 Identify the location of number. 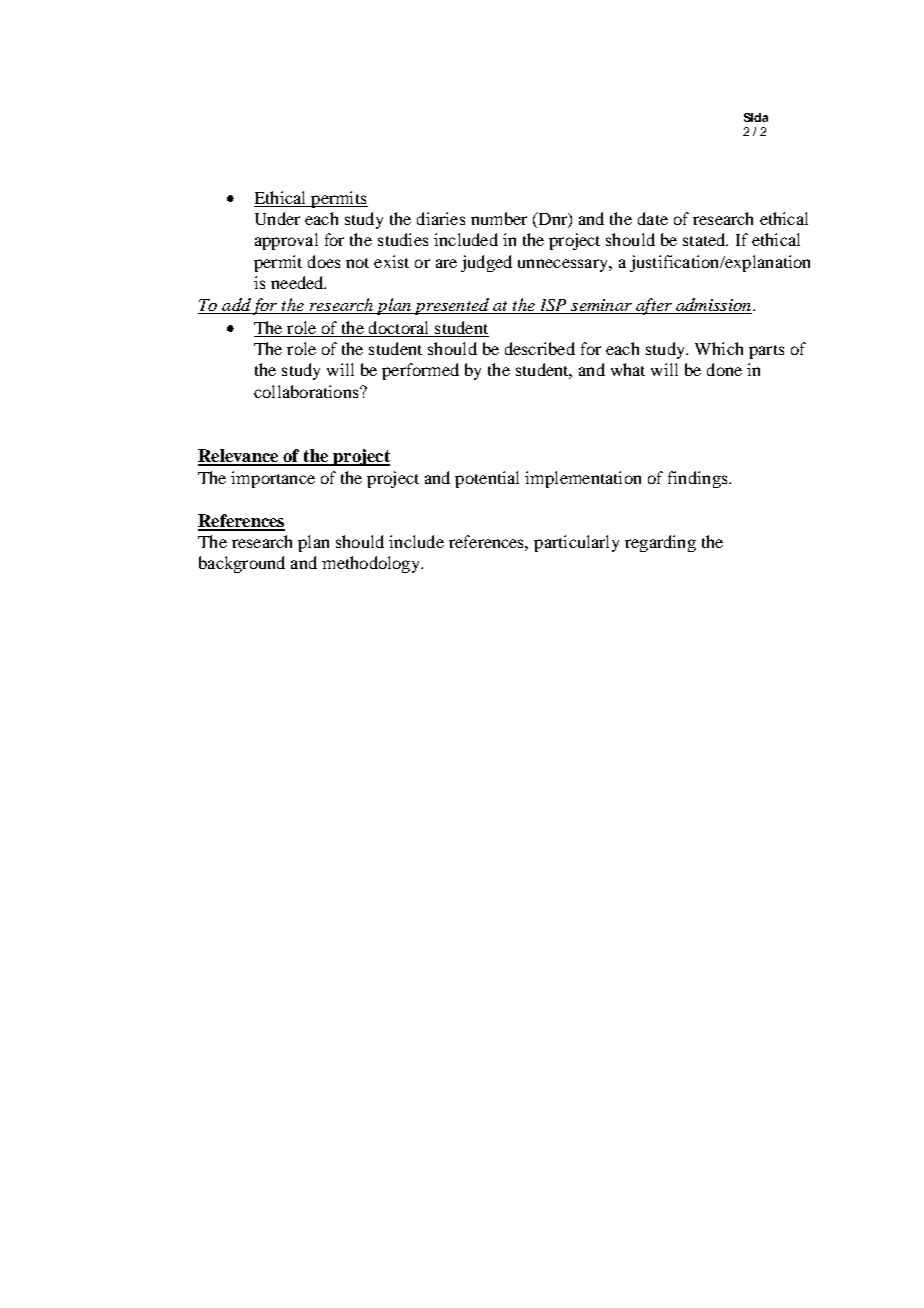
(499, 218).
